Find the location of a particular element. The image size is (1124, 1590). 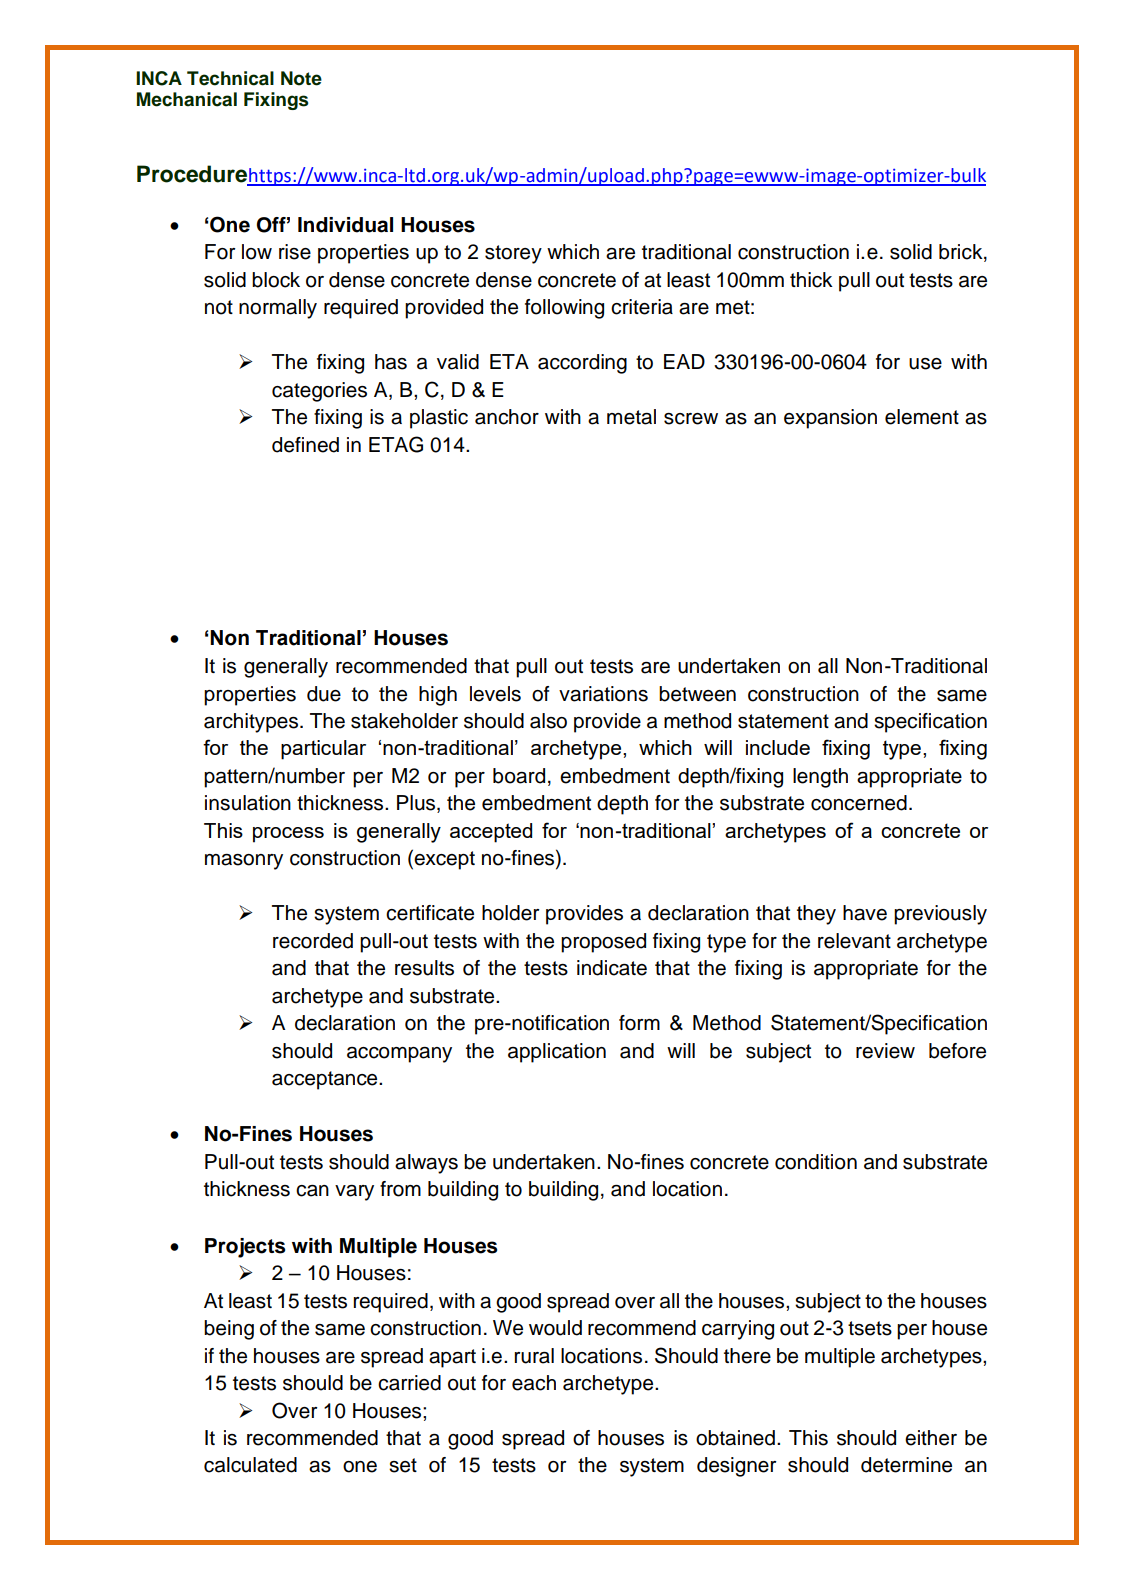

review is located at coordinates (885, 1051).
